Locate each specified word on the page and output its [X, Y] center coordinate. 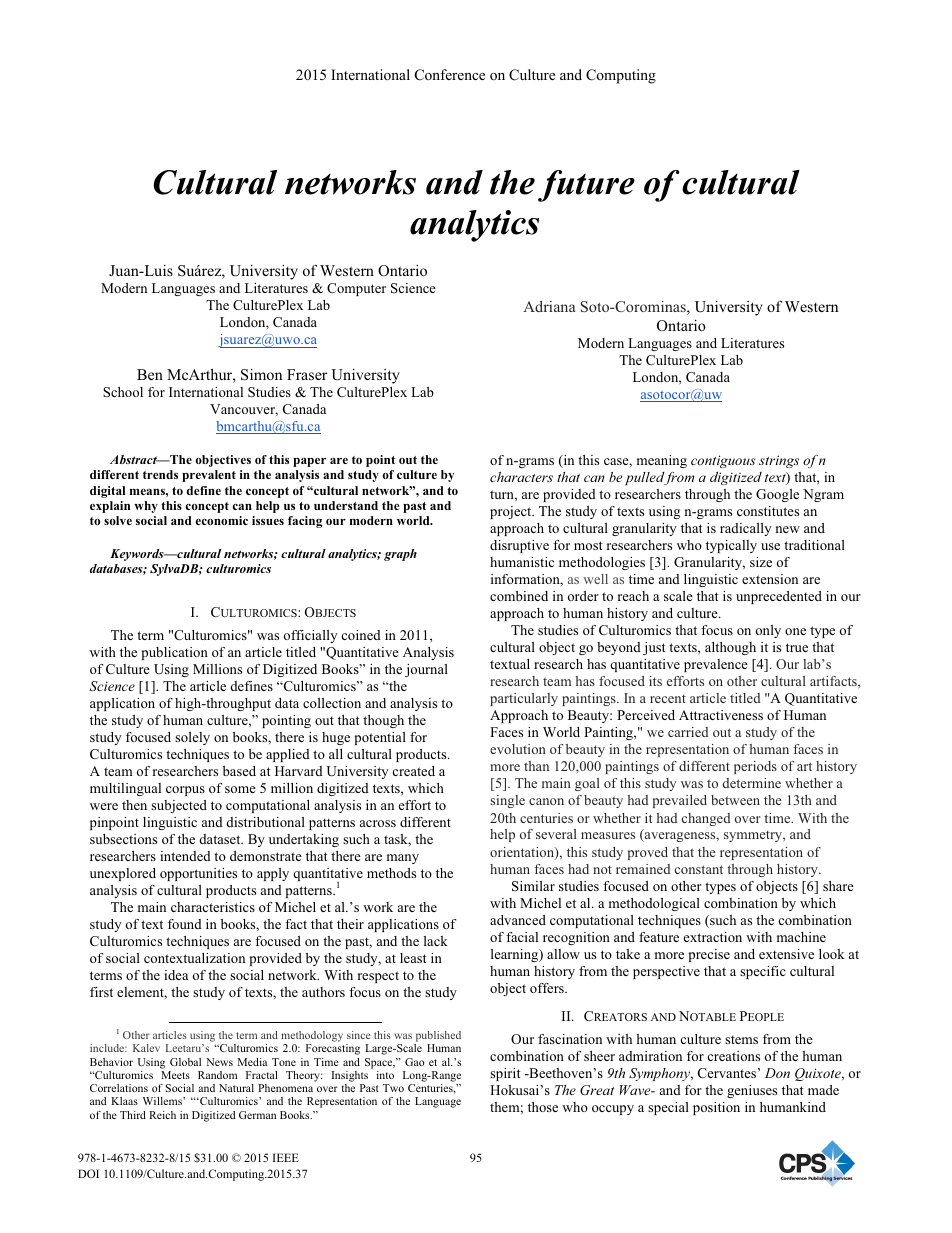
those [543, 1107]
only [768, 631]
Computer [356, 289]
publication [175, 653]
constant [699, 869]
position [716, 1108]
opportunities [198, 874]
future [586, 186]
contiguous [723, 461]
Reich [162, 1115]
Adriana [549, 306]
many [403, 859]
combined [519, 596]
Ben [150, 374]
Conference [450, 75]
